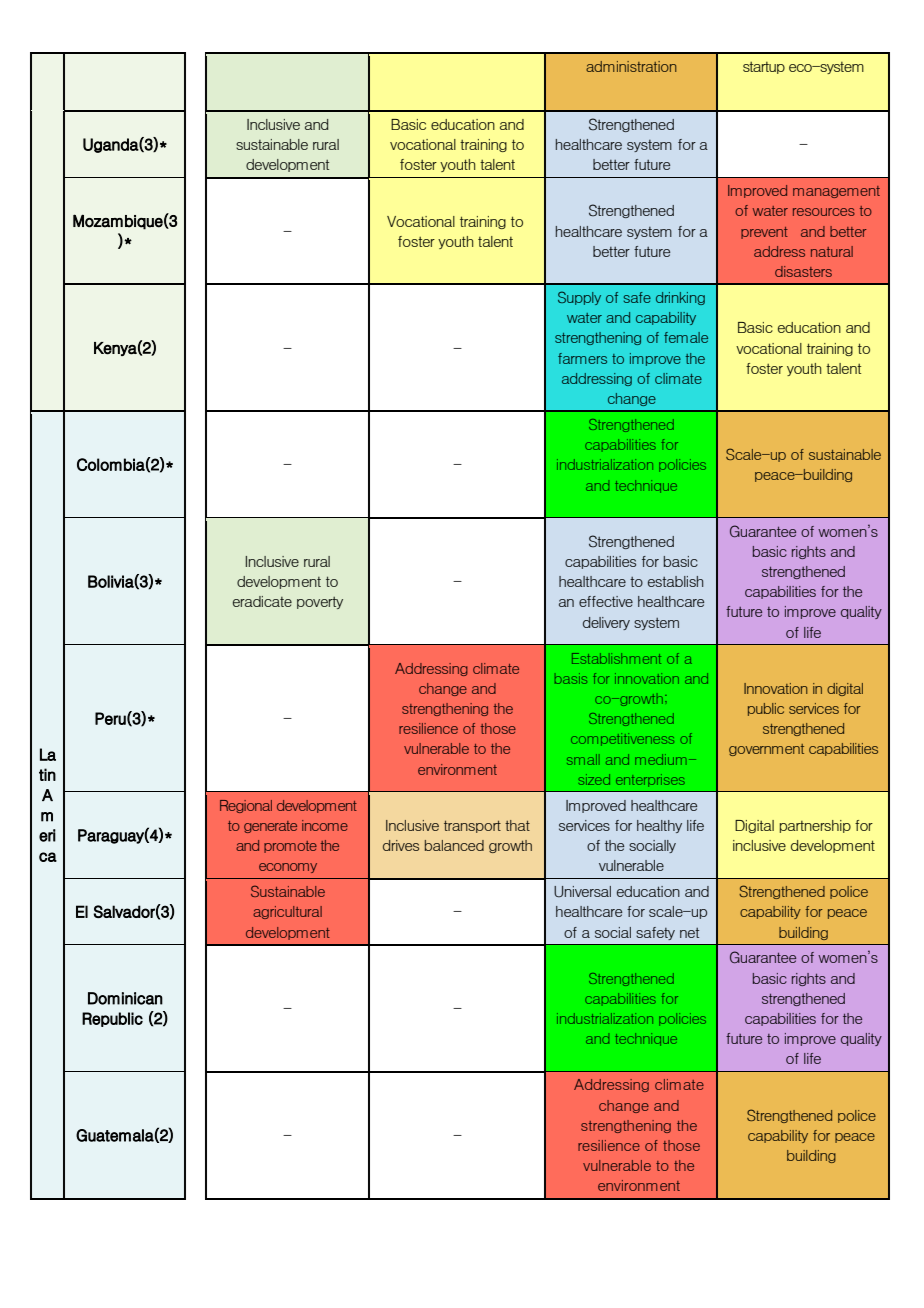 Image resolution: width=924 pixels, height=1308 pixels. Describe the element at coordinates (631, 66) in the screenshot. I see `administration` at that location.
